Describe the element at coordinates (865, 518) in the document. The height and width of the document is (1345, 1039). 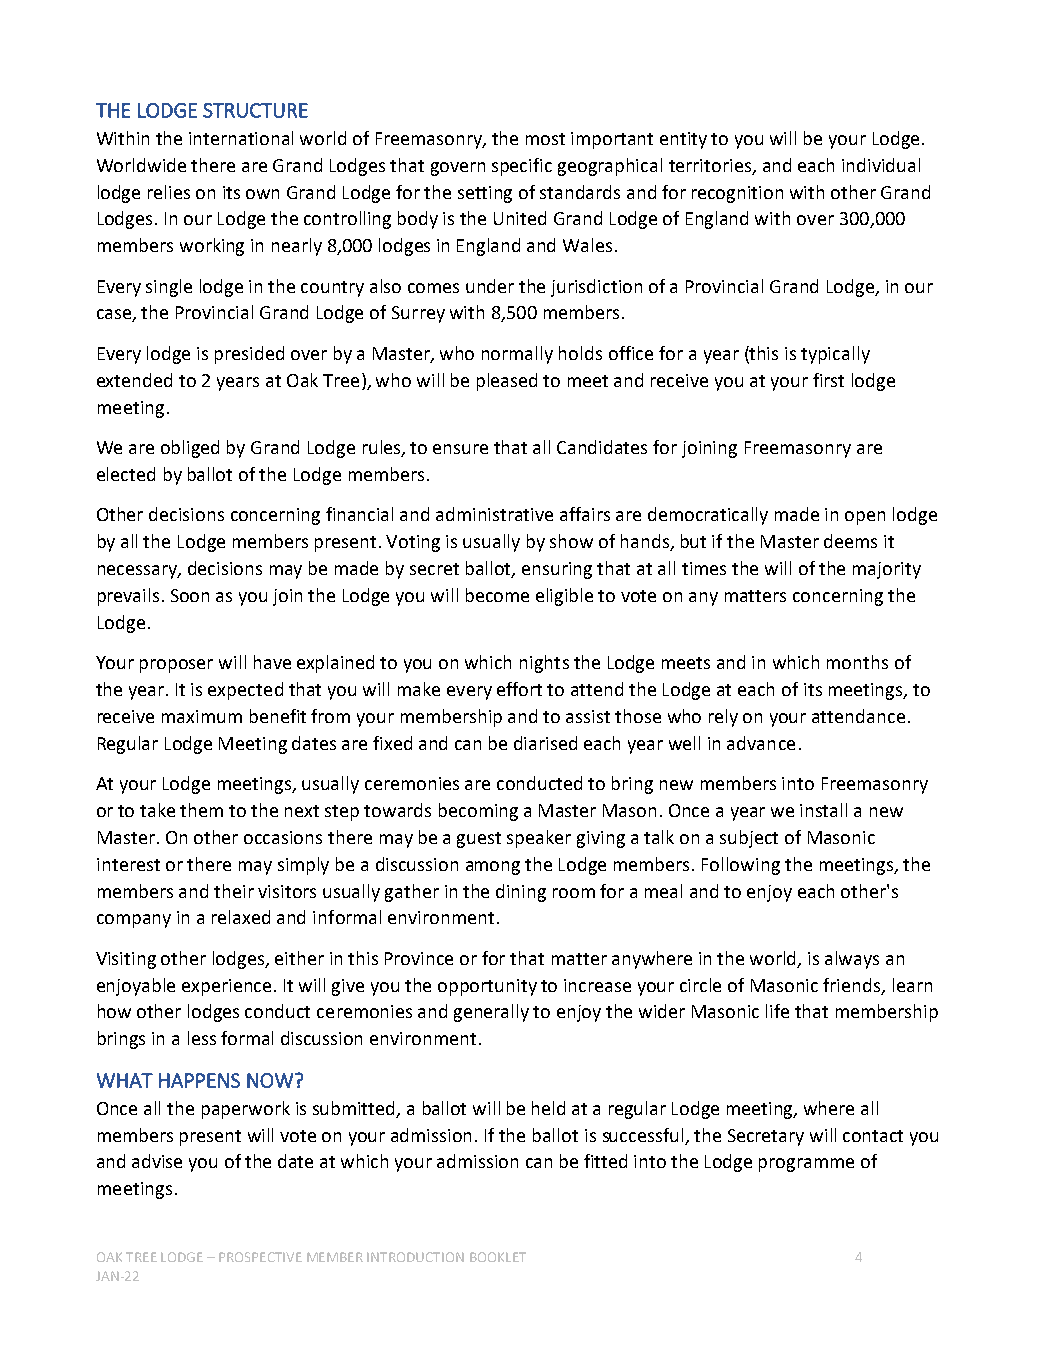
I see `open` at that location.
